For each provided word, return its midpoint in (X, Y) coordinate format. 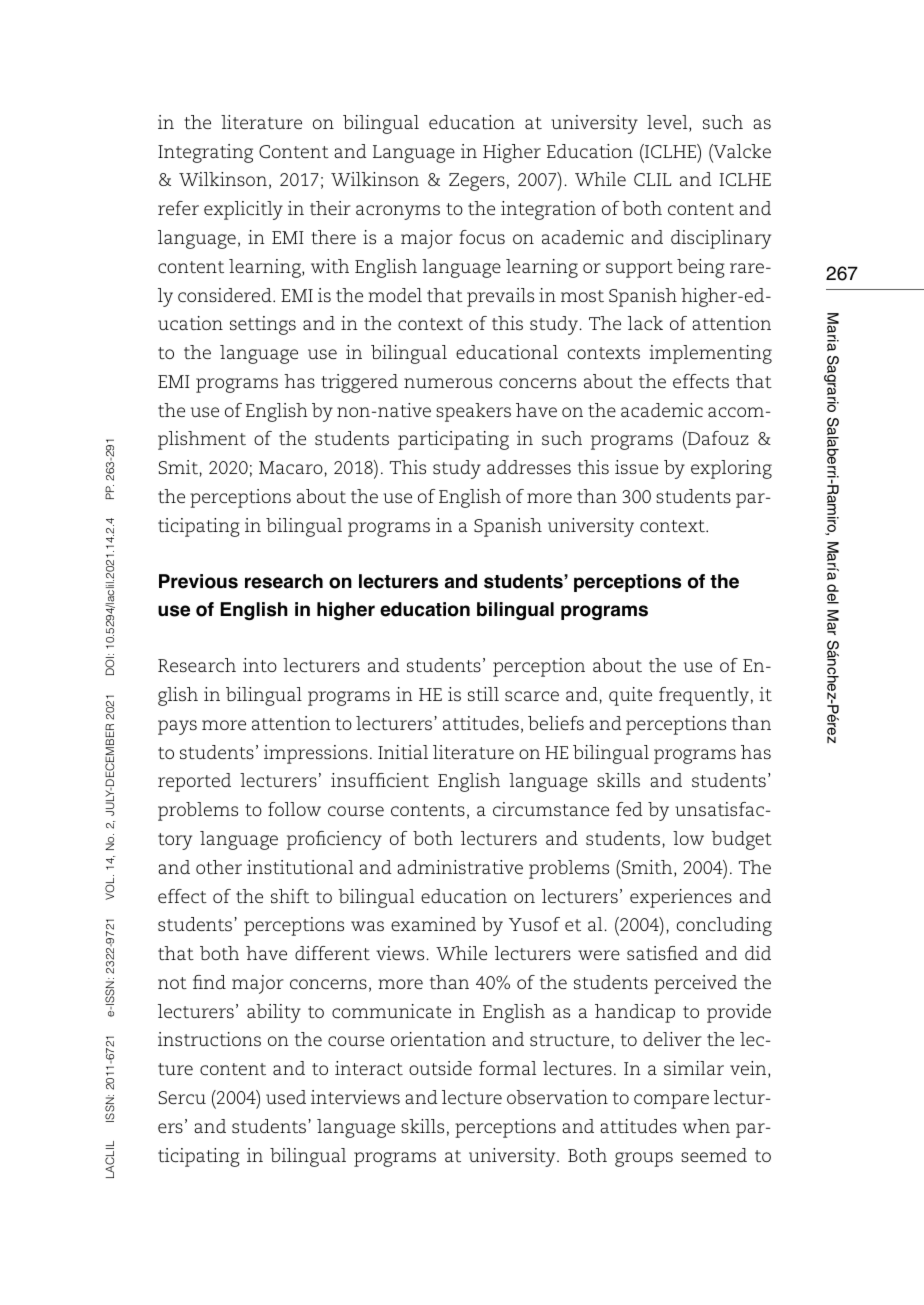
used (286, 1097)
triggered (359, 383)
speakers (473, 412)
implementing (711, 354)
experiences (681, 898)
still (483, 694)
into (260, 665)
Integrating (205, 153)
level (668, 123)
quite (630, 696)
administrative (460, 867)
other (219, 867)
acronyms (398, 212)
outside (440, 1068)
